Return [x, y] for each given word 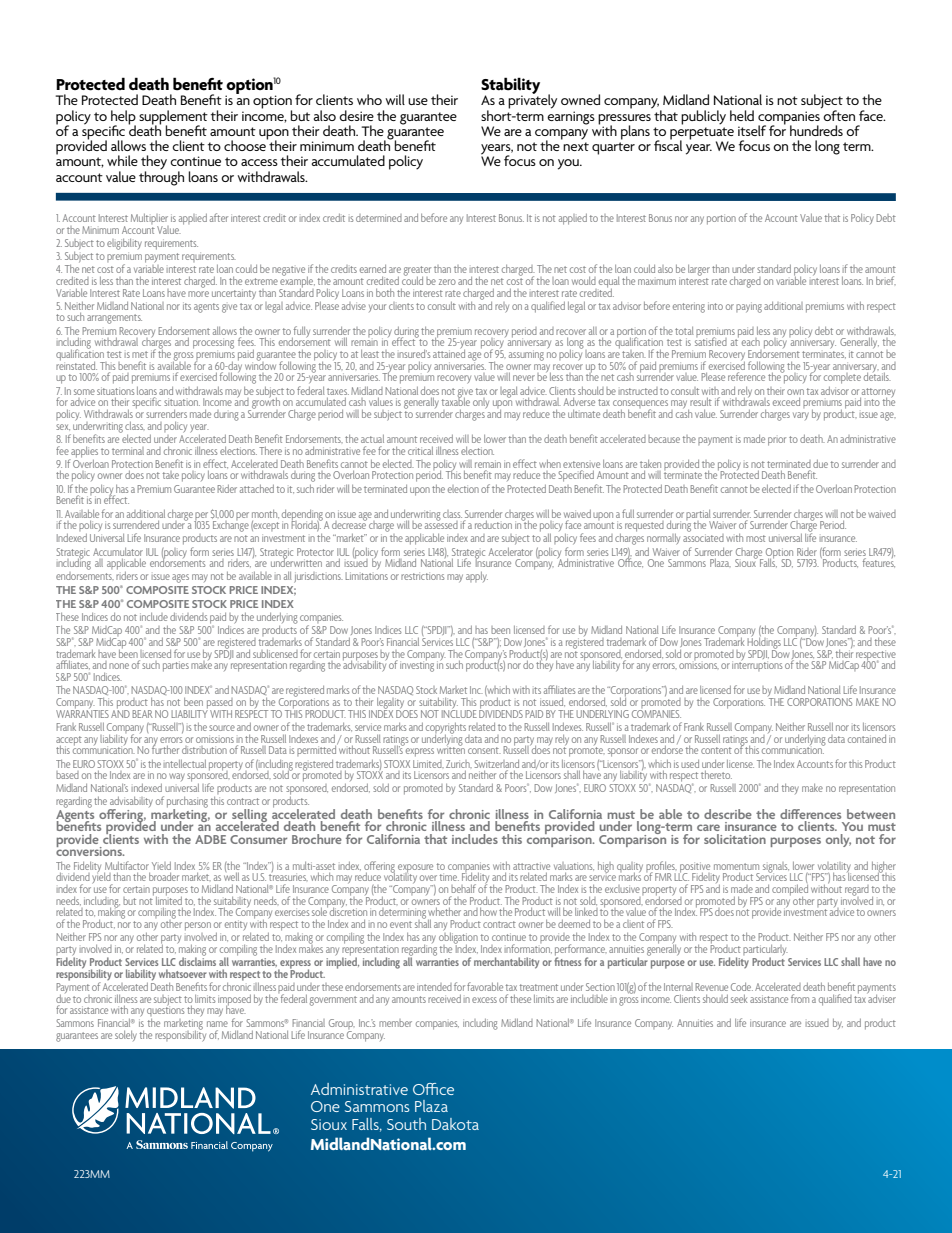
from [800, 998]
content [716, 750]
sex [63, 427]
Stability [510, 87]
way [177, 777]
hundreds [816, 130]
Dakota [455, 1124]
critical [420, 451]
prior [777, 441]
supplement [173, 118]
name [217, 1024]
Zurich [459, 764]
